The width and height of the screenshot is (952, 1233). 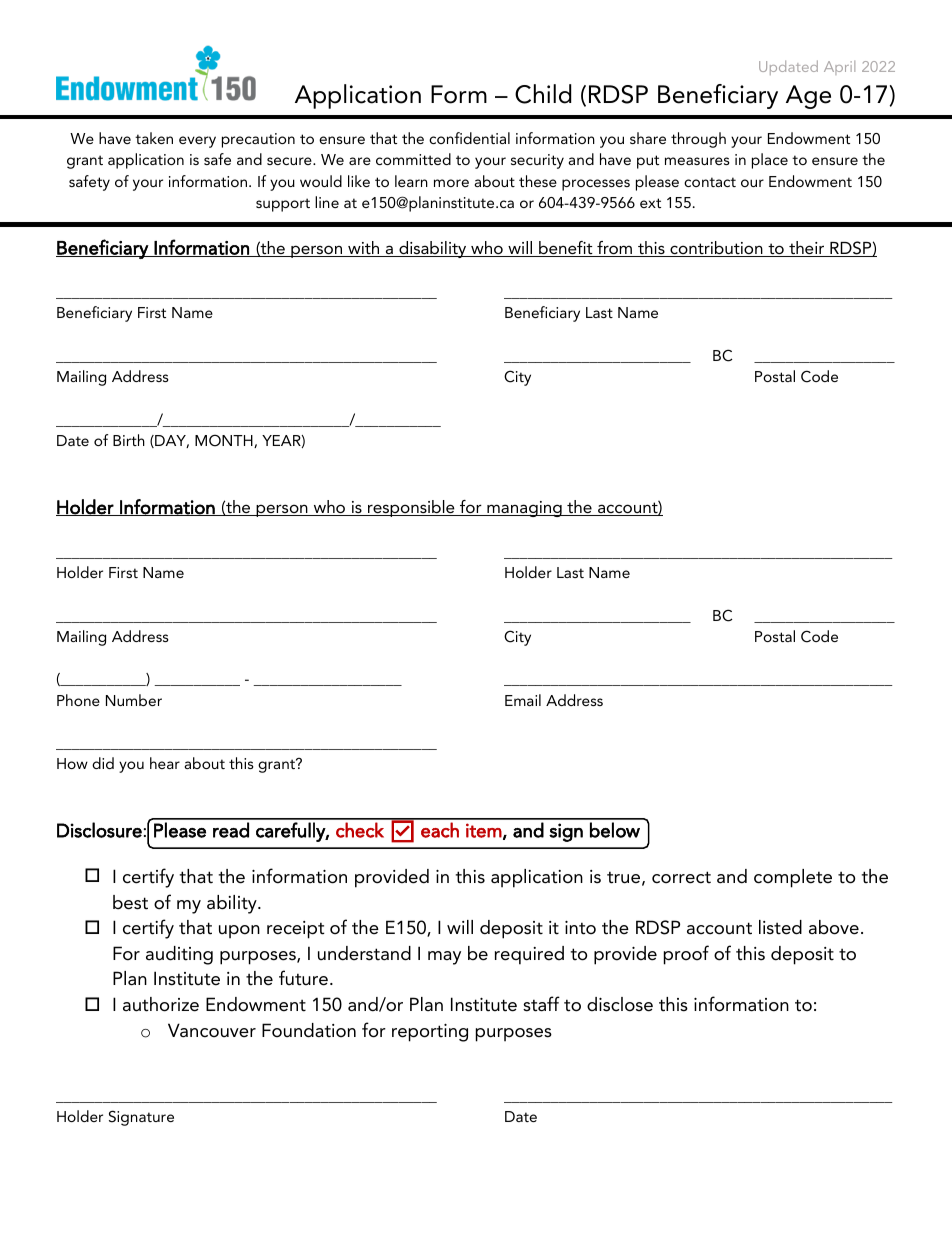 I want to click on Birth, so click(x=129, y=440).
